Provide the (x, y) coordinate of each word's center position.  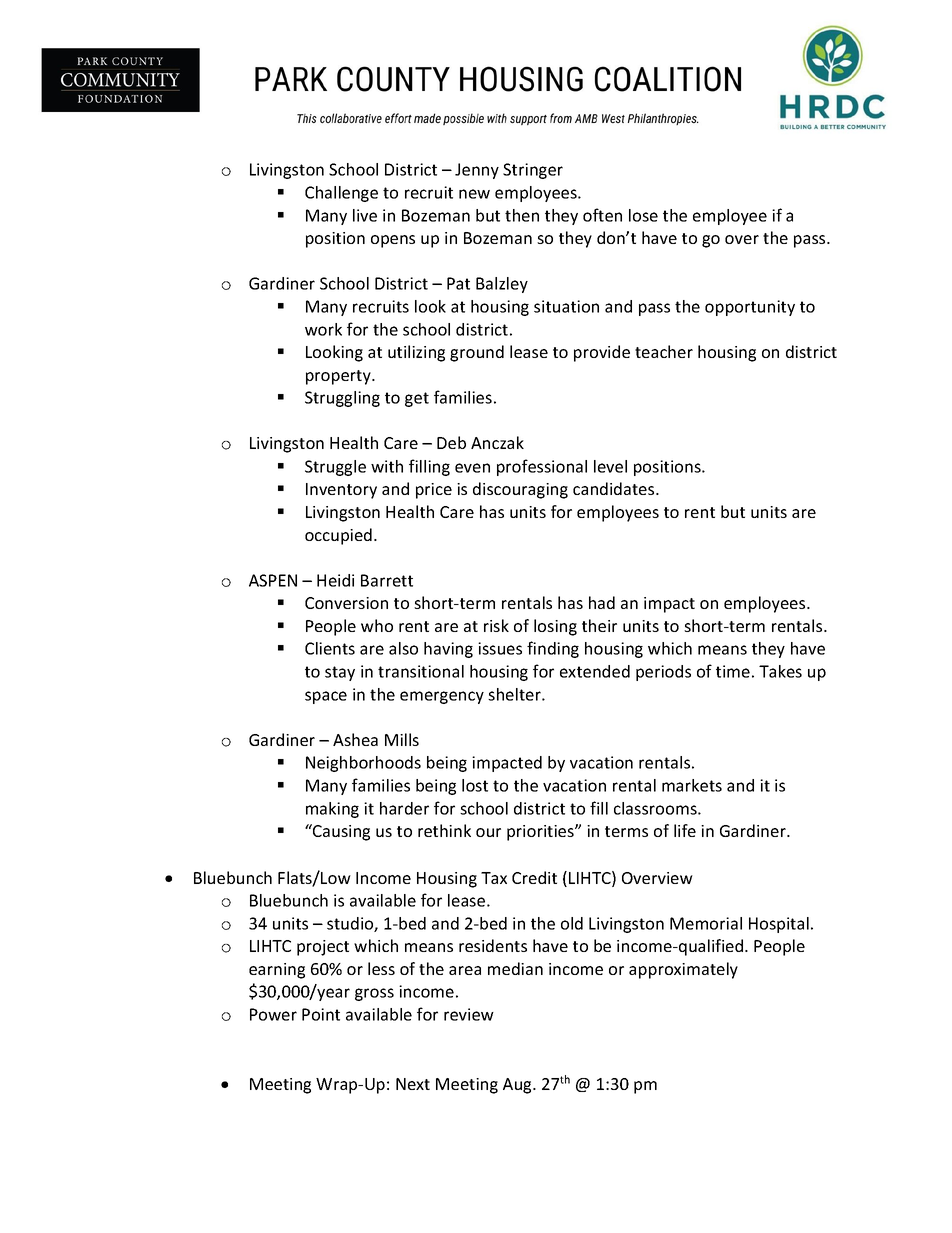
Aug (518, 1086)
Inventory (341, 491)
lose (643, 215)
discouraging (520, 490)
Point (321, 1014)
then (522, 215)
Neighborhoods (363, 764)
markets (692, 785)
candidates (615, 488)
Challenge (341, 194)
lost (475, 785)
